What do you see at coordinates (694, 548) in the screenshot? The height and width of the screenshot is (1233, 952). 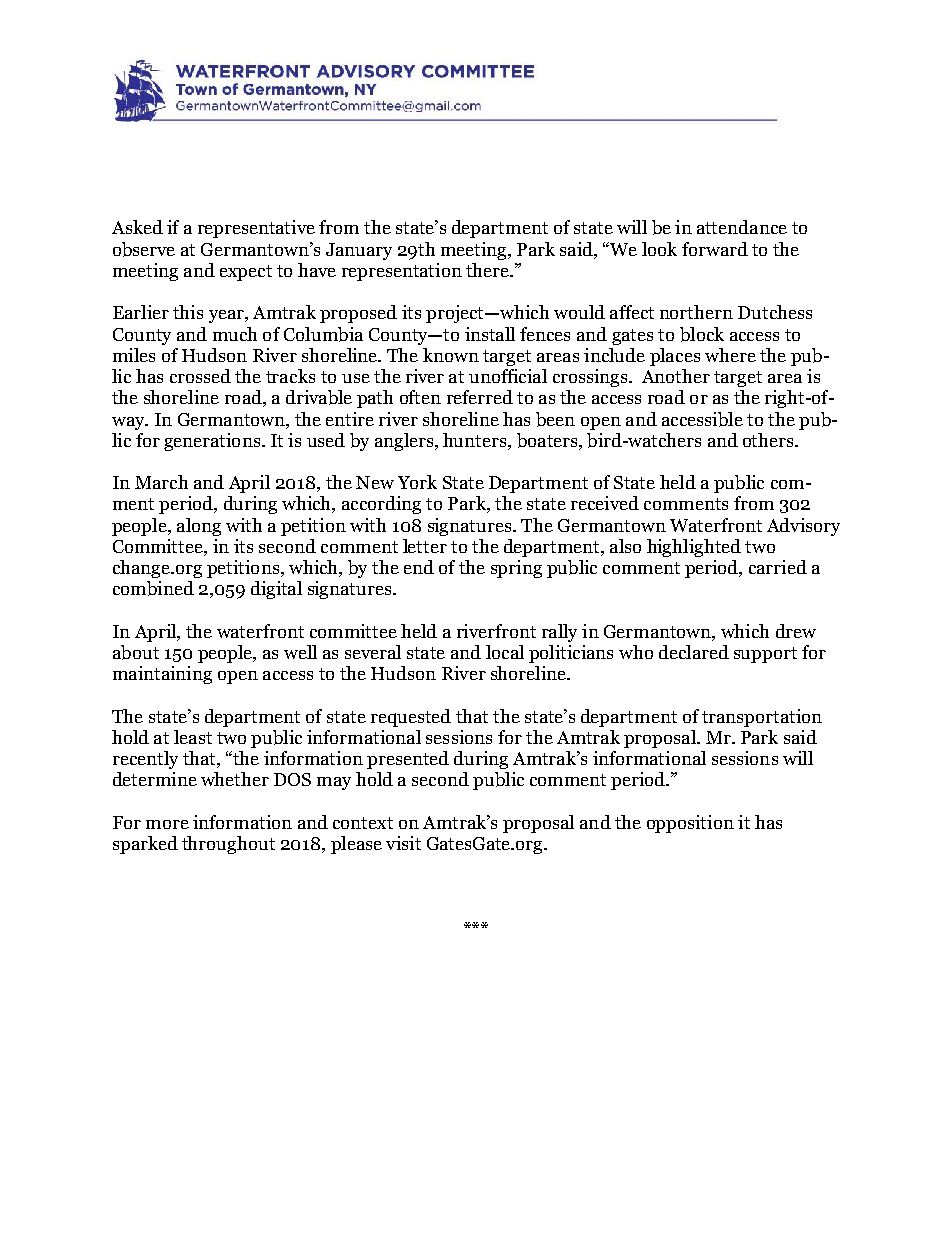 I see `highlighted` at bounding box center [694, 548].
